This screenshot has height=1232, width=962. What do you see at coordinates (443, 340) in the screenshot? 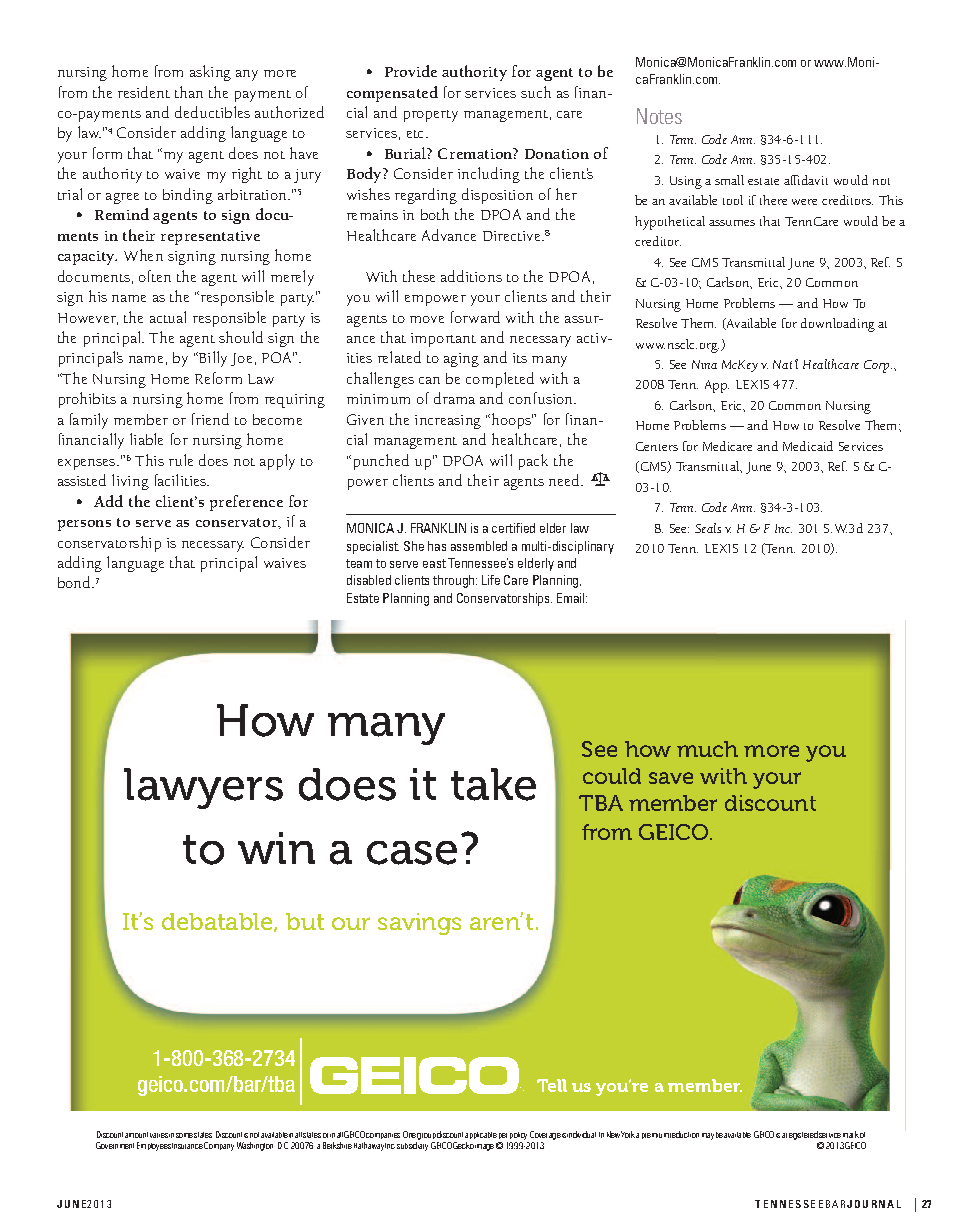
I see `important` at bounding box center [443, 340].
